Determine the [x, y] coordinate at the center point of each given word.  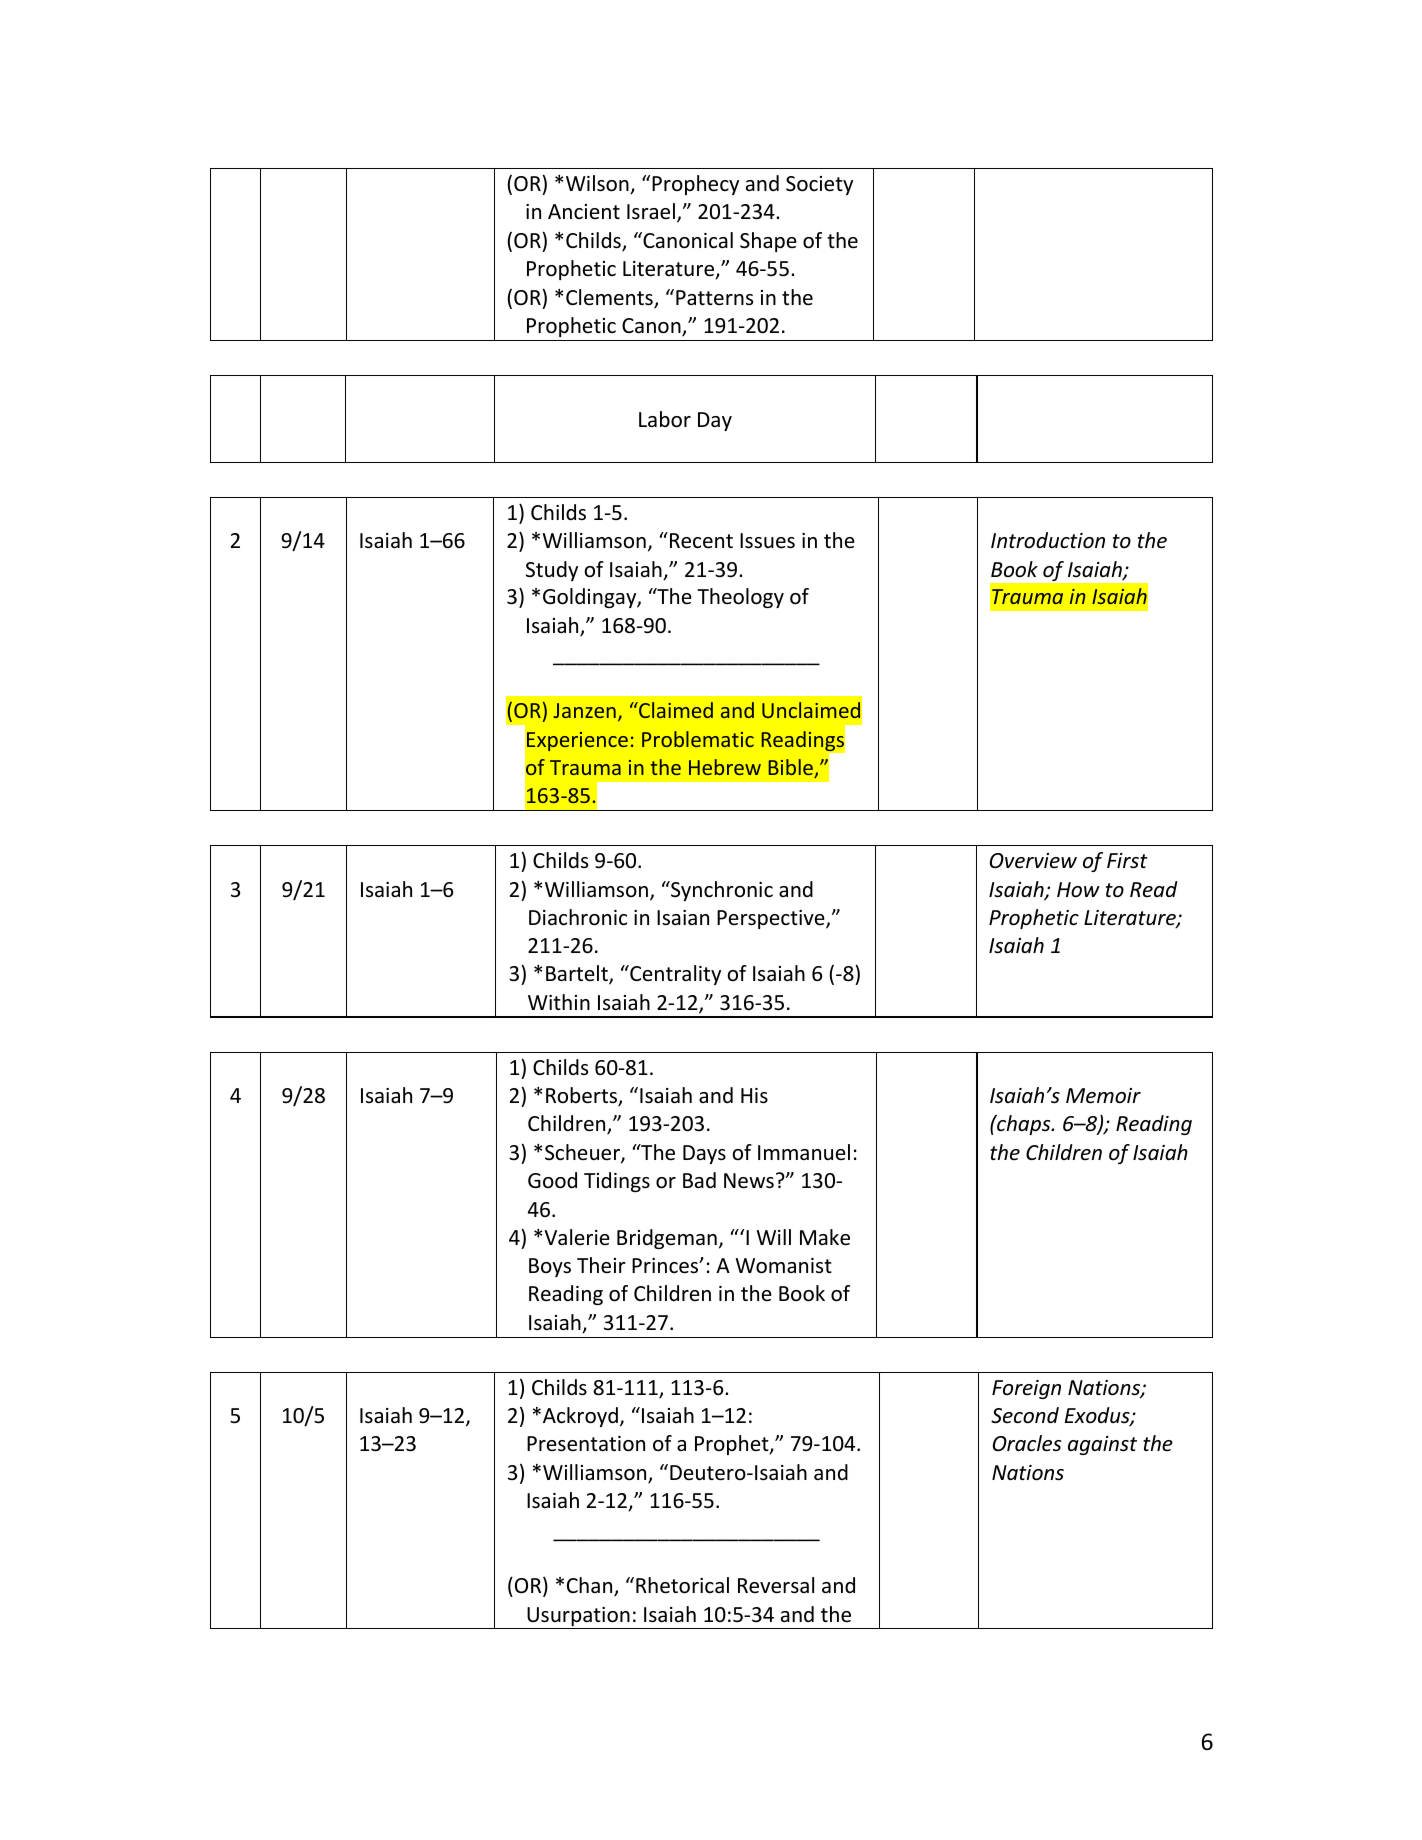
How [1078, 890]
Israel [651, 211]
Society [819, 185]
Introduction [1048, 540]
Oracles [1027, 1443]
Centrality [674, 975]
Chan [591, 1586]
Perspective [772, 919]
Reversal [776, 1585]
